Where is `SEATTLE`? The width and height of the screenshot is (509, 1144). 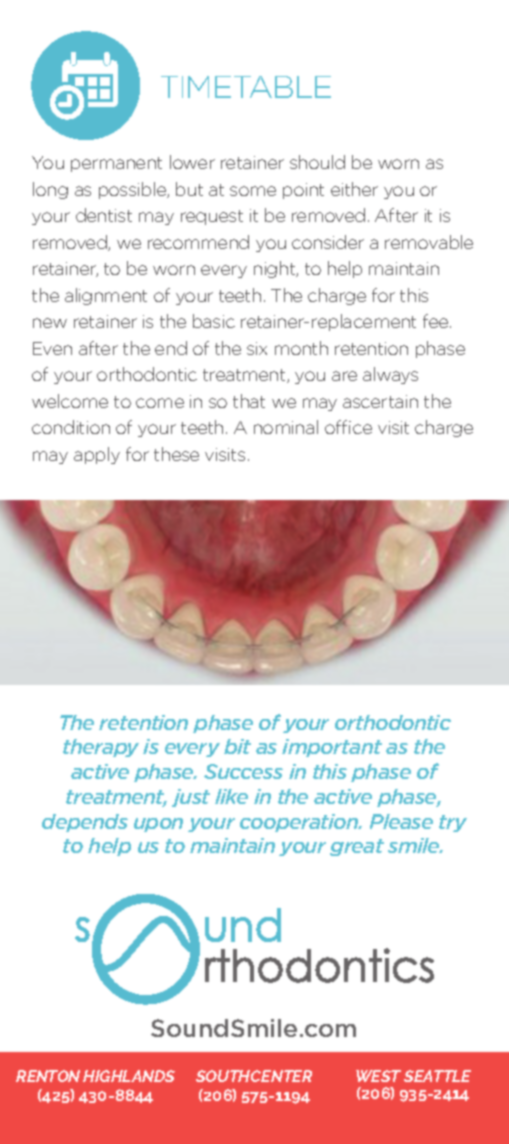 SEATTLE is located at coordinates (437, 1076).
